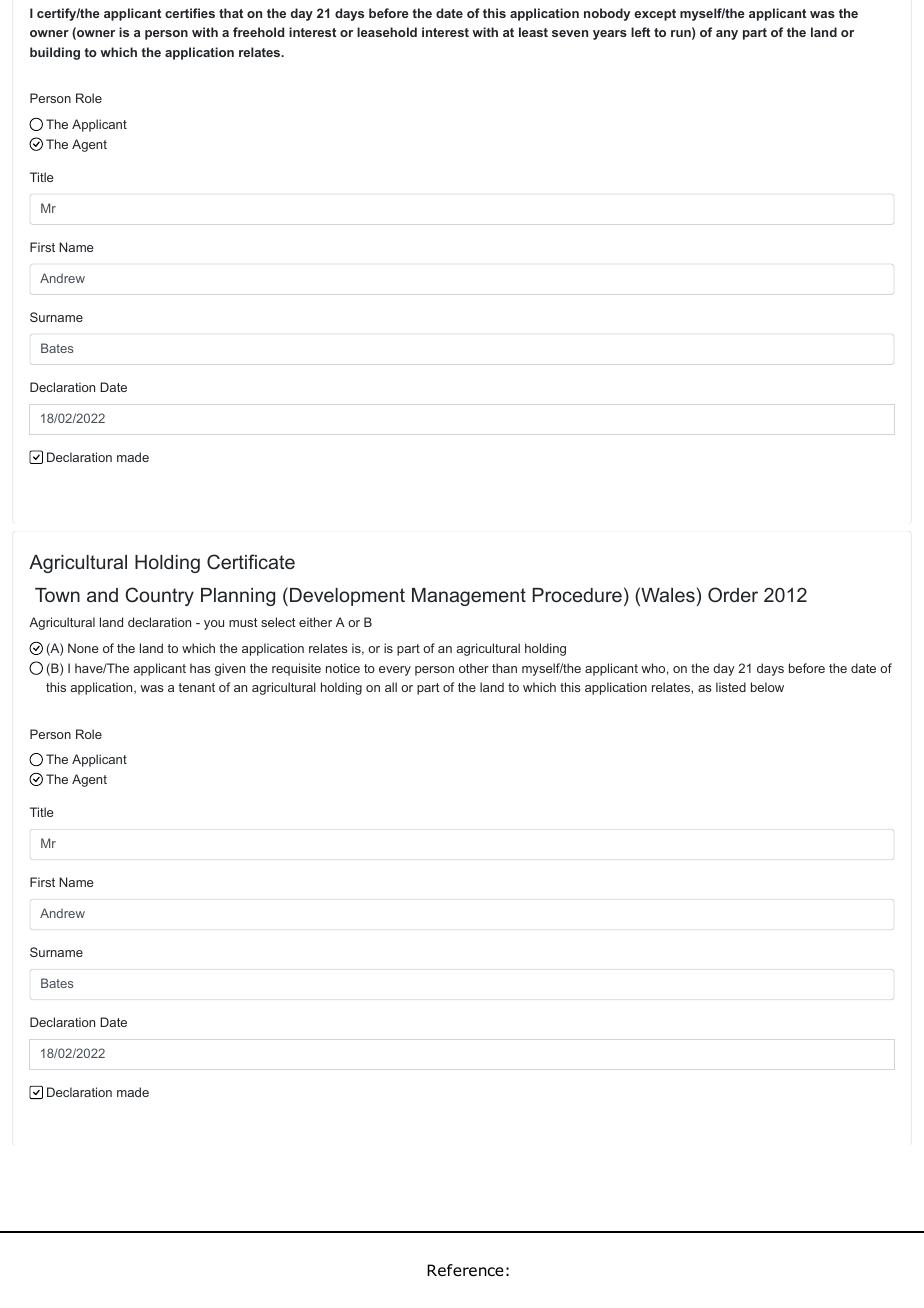 The width and height of the image is (924, 1308). What do you see at coordinates (251, 562) in the image?
I see `Certificate` at bounding box center [251, 562].
